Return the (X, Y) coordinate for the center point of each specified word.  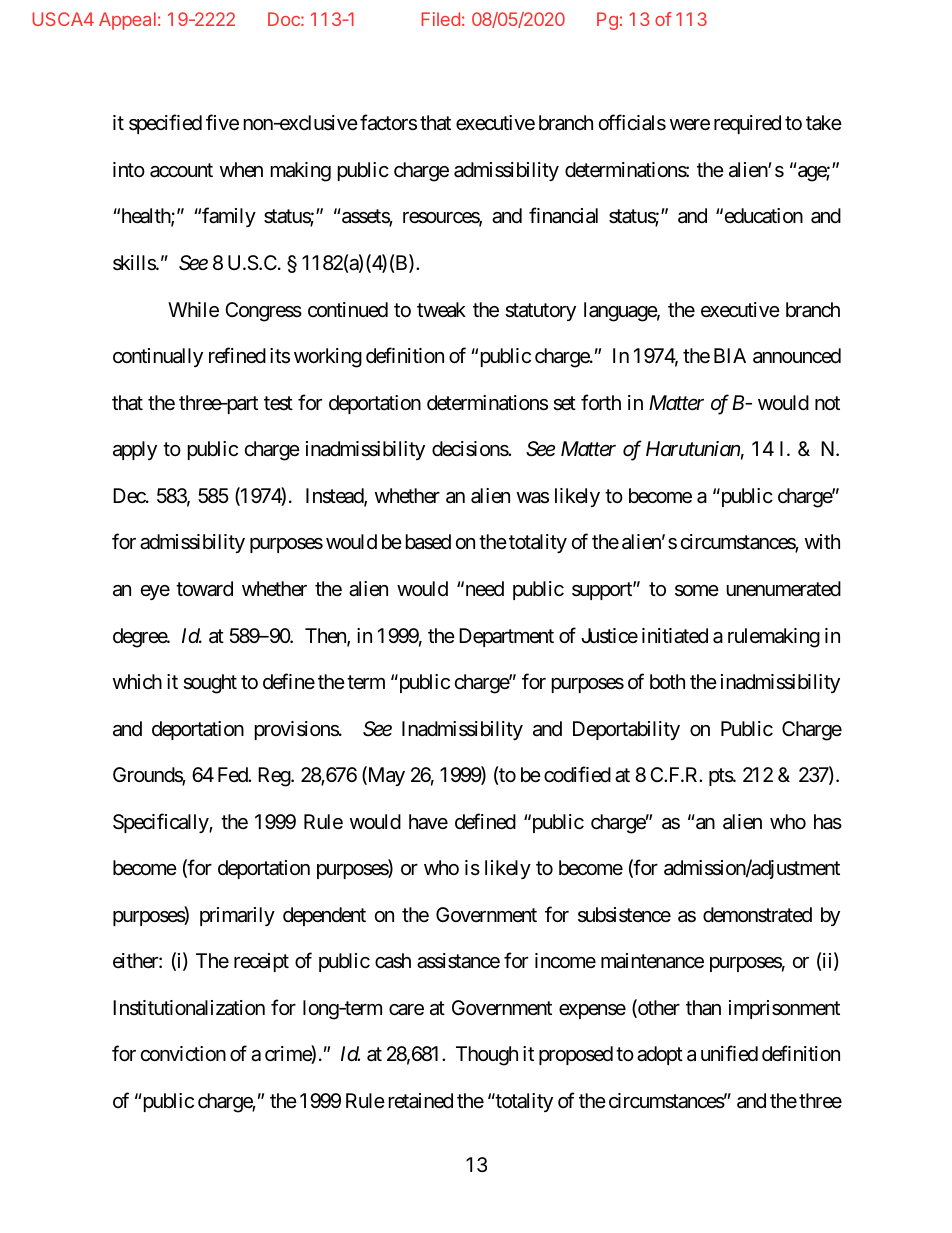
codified (577, 774)
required (747, 124)
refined (237, 355)
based (428, 542)
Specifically (161, 823)
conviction (183, 1053)
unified (729, 1053)
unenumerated (784, 589)
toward (204, 589)
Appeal (127, 21)
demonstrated (757, 915)
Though (487, 1056)
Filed (440, 19)
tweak (441, 310)
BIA (730, 355)
